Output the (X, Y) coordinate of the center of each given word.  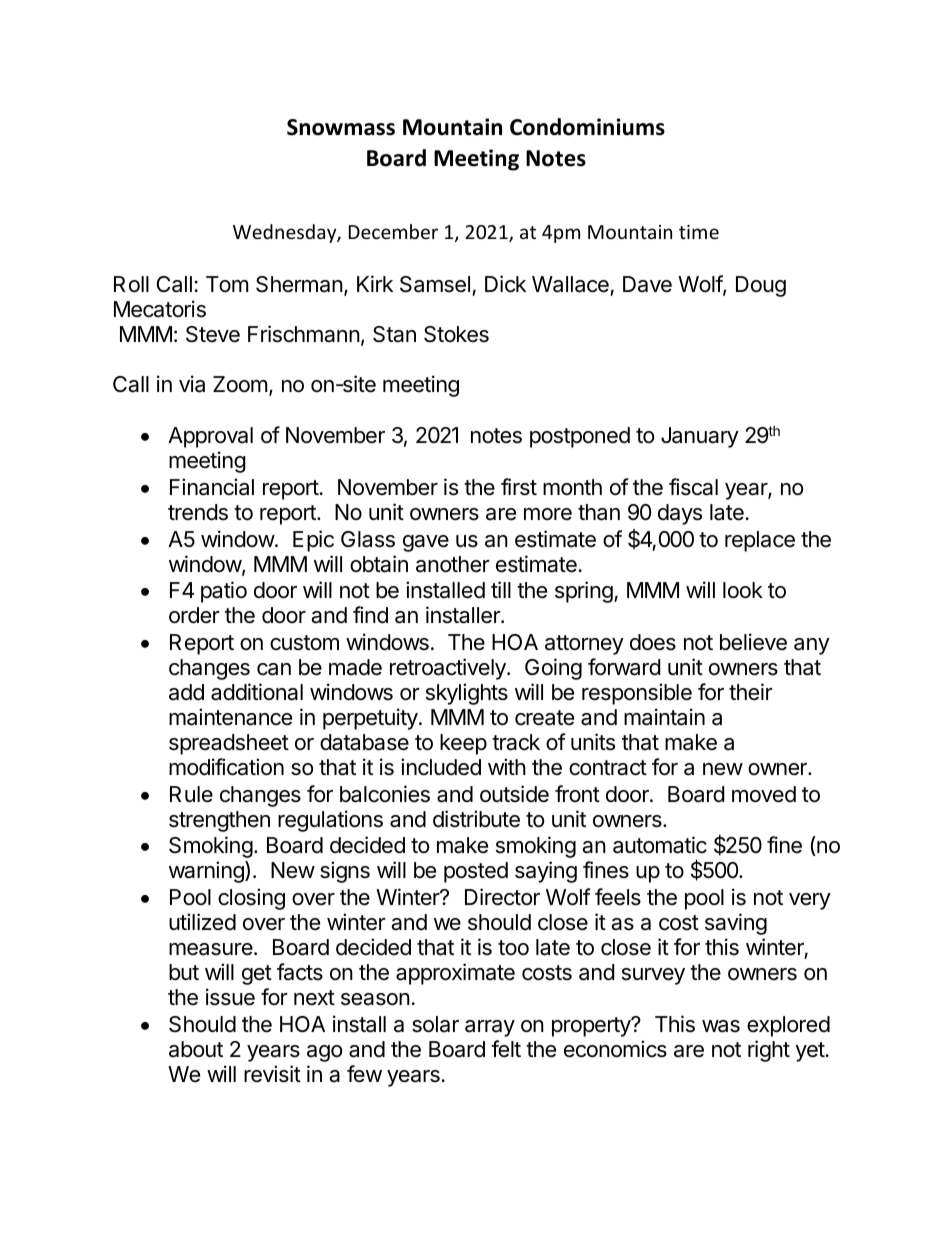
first (519, 487)
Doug (761, 286)
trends (198, 512)
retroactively (449, 669)
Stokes (456, 334)
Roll (131, 284)
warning (207, 872)
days (680, 514)
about (196, 1049)
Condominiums (587, 127)
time (699, 232)
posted (476, 872)
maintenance (230, 717)
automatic (660, 845)
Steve (213, 334)
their (751, 692)
